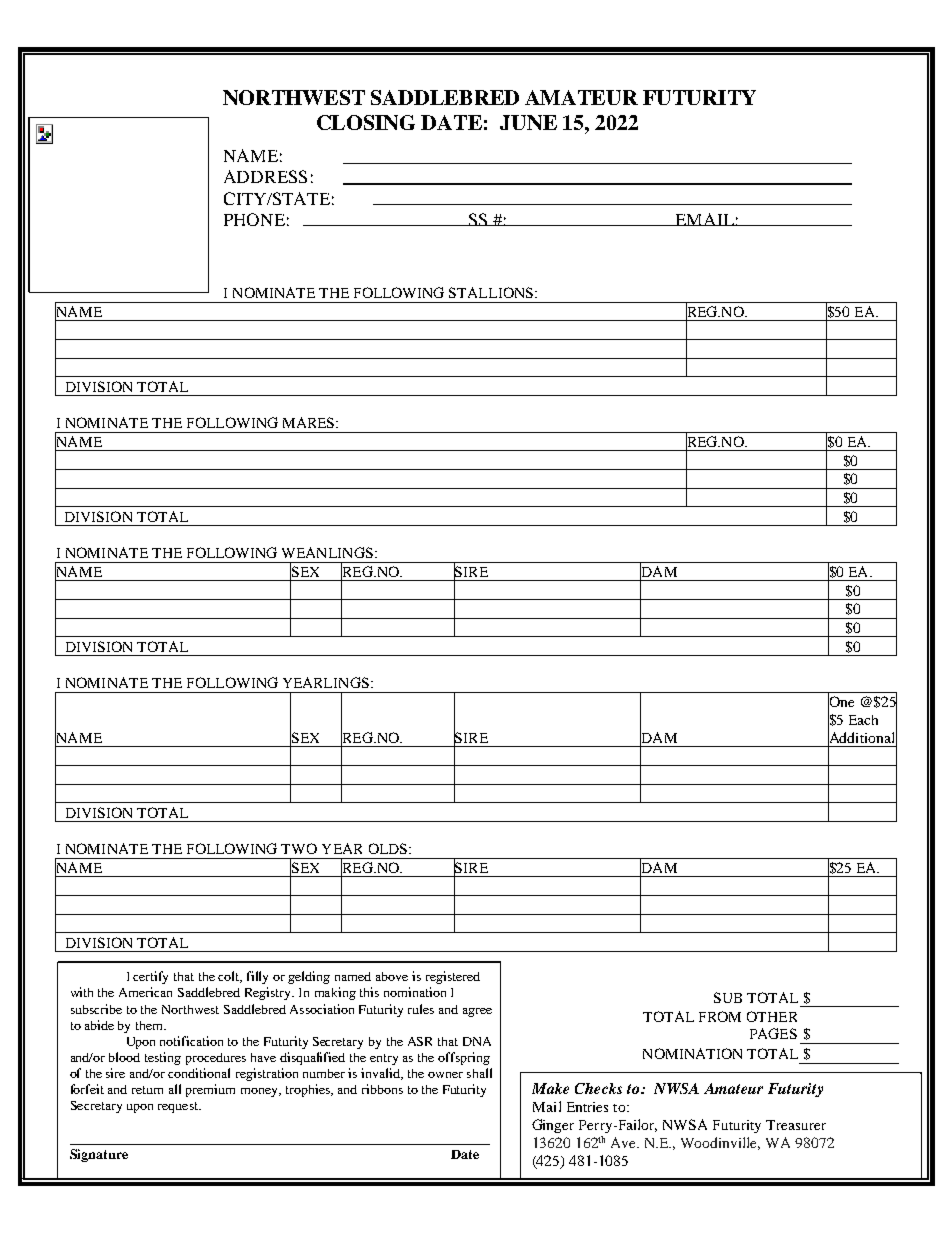 This image has width=952, height=1233. I want to click on TWO, so click(299, 848).
